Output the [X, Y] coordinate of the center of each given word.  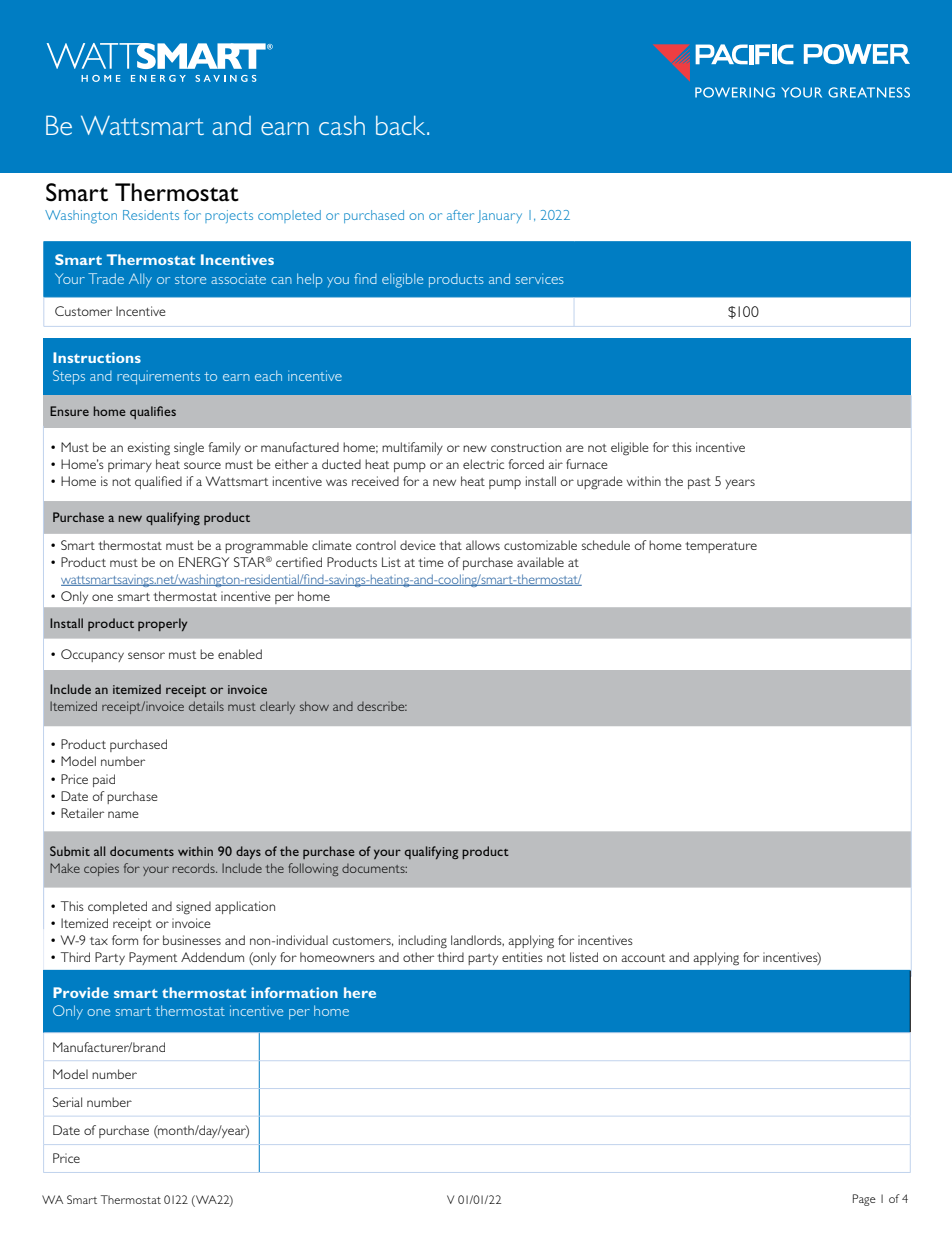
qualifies [153, 412]
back [402, 125]
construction [526, 447]
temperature [721, 547]
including [423, 942]
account [643, 958]
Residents [151, 215]
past [699, 483]
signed [193, 908]
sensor [146, 655]
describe [382, 706]
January [500, 216]
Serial [67, 1102]
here [360, 992]
